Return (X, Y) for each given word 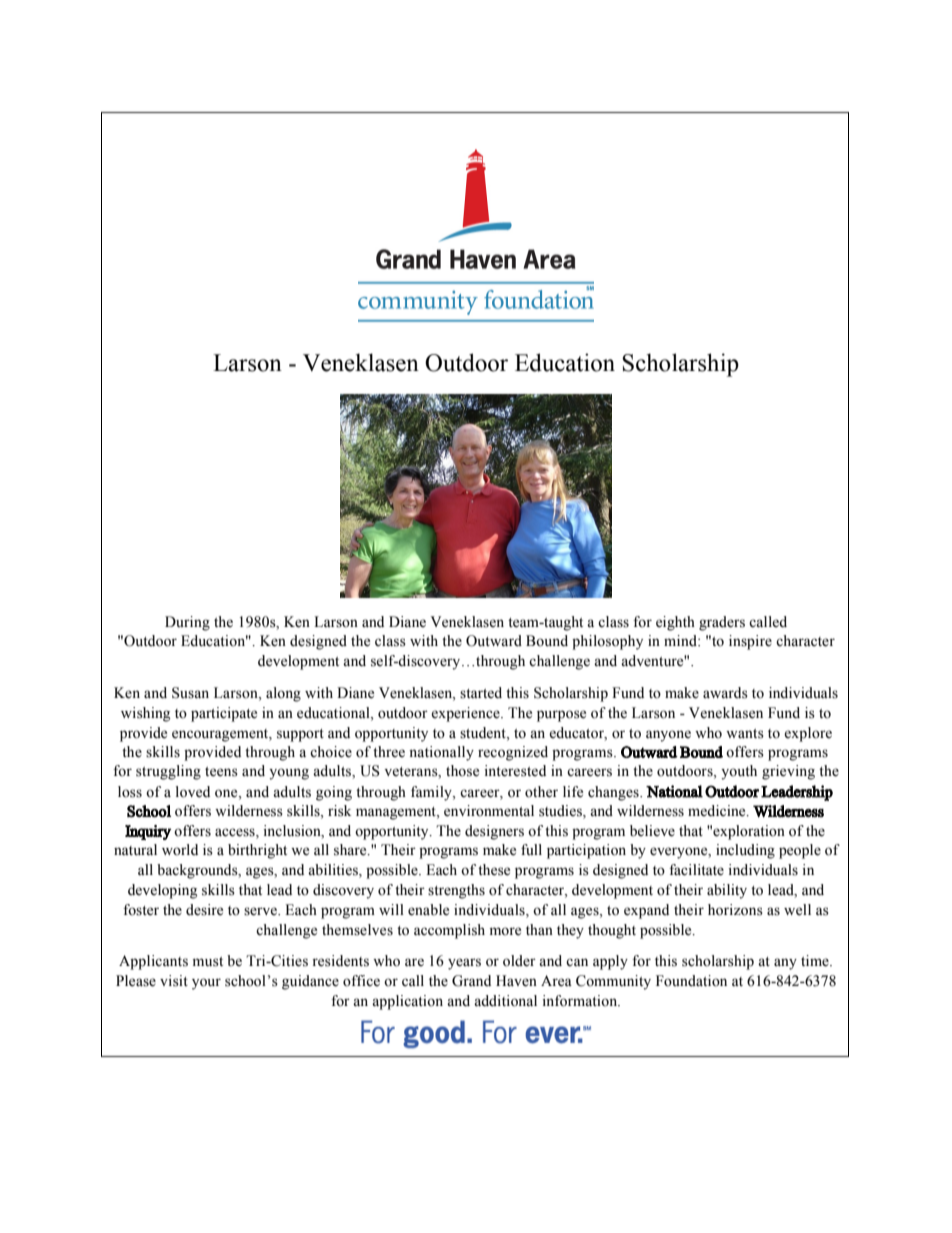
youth (739, 772)
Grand (471, 981)
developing (162, 891)
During (187, 623)
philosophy (607, 642)
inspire (750, 642)
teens (221, 772)
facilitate (696, 870)
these (494, 870)
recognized (513, 753)
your (206, 984)
